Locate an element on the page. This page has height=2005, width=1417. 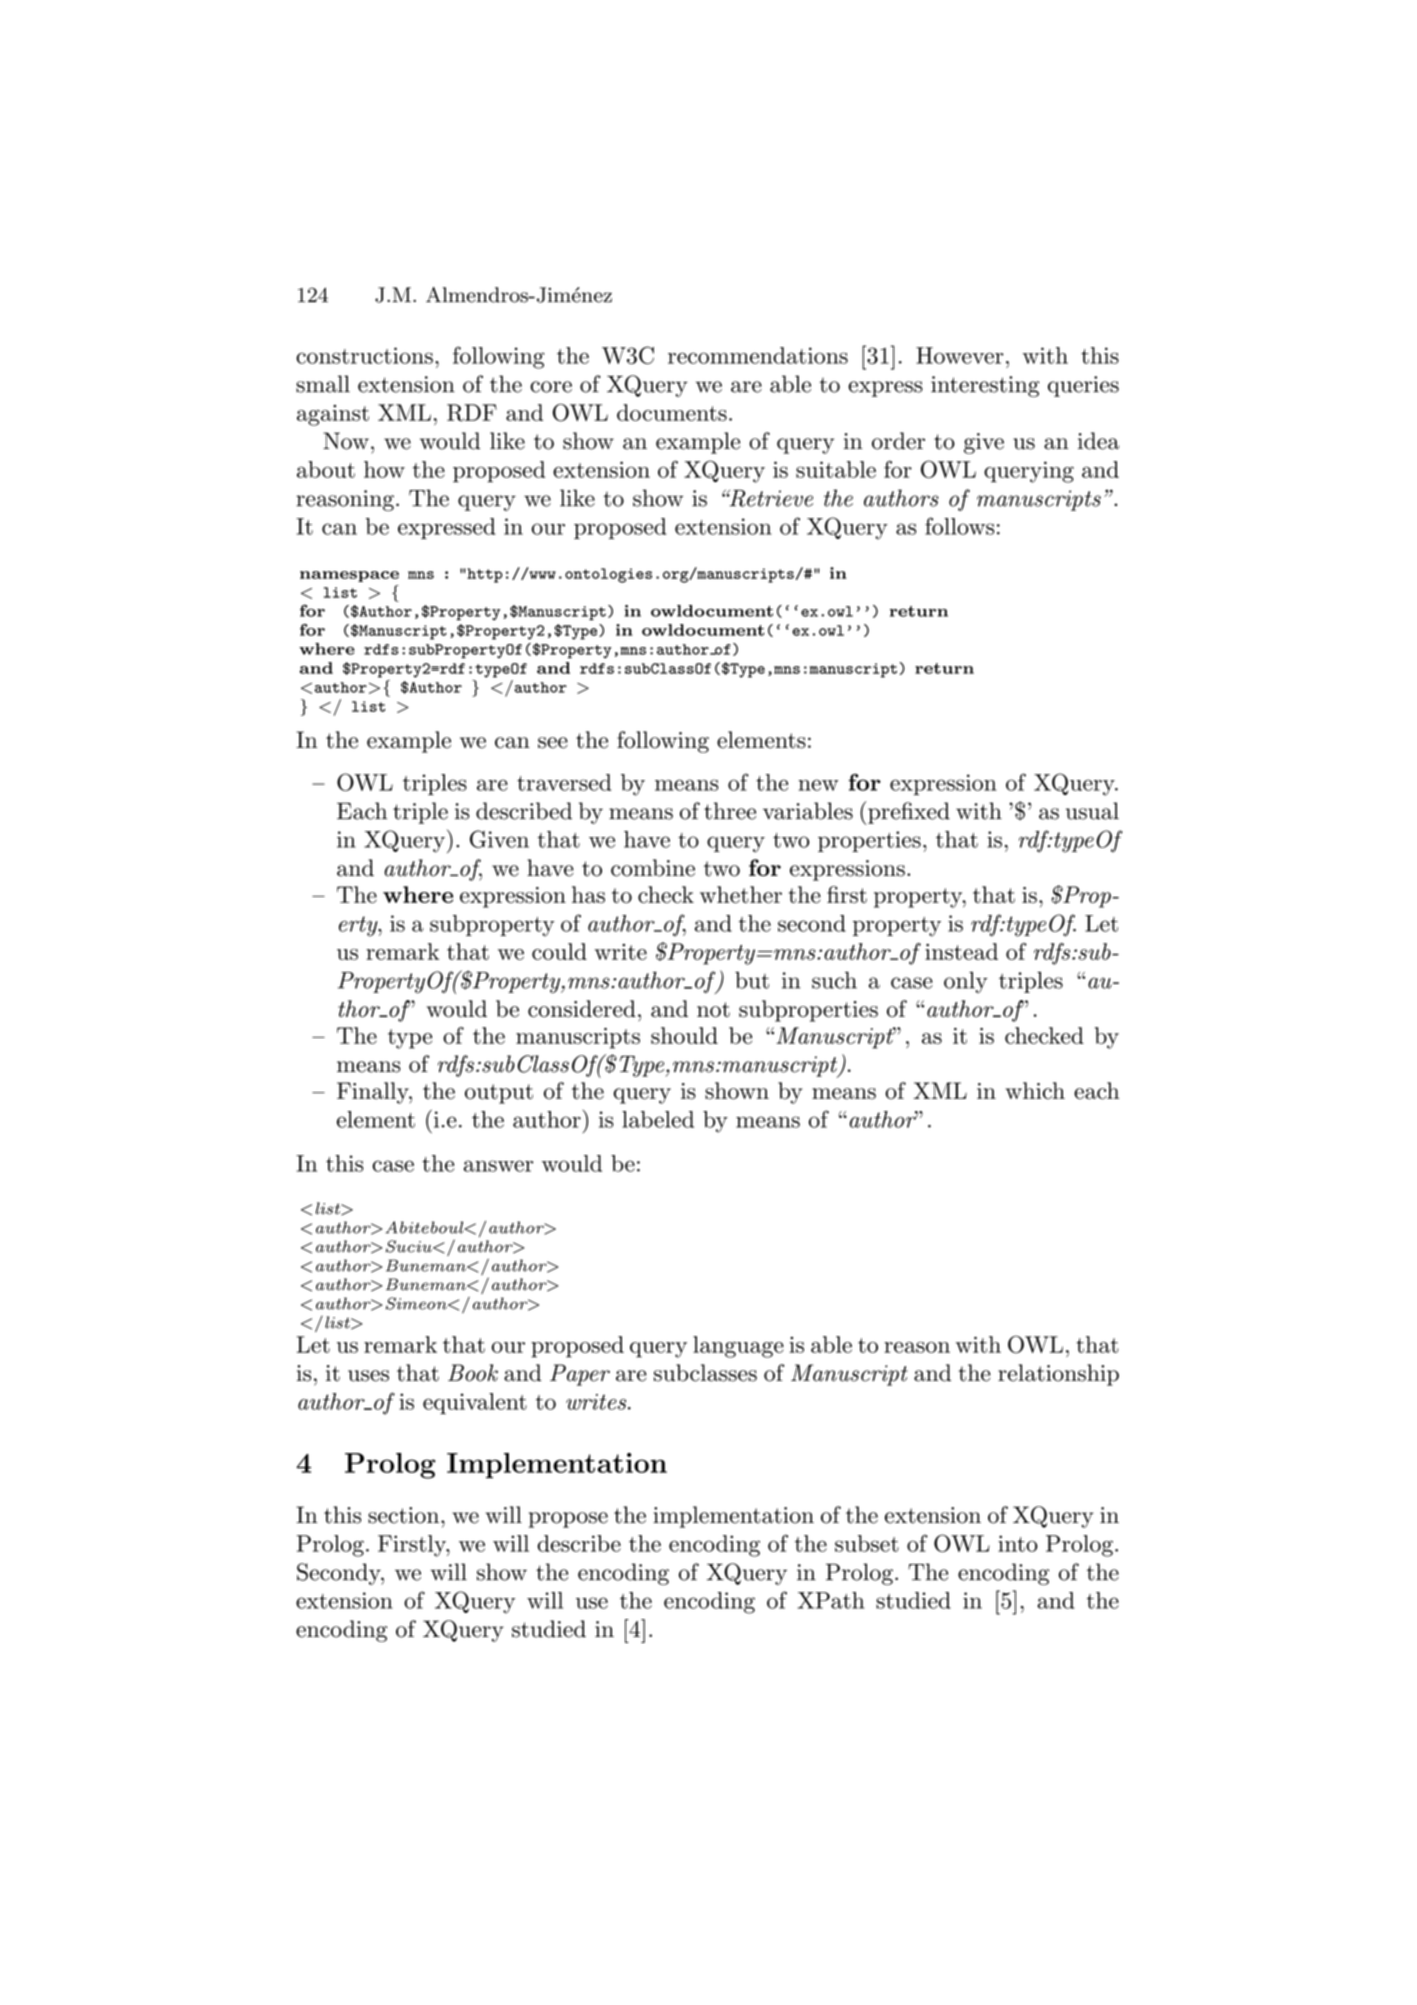
but is located at coordinates (752, 980).
